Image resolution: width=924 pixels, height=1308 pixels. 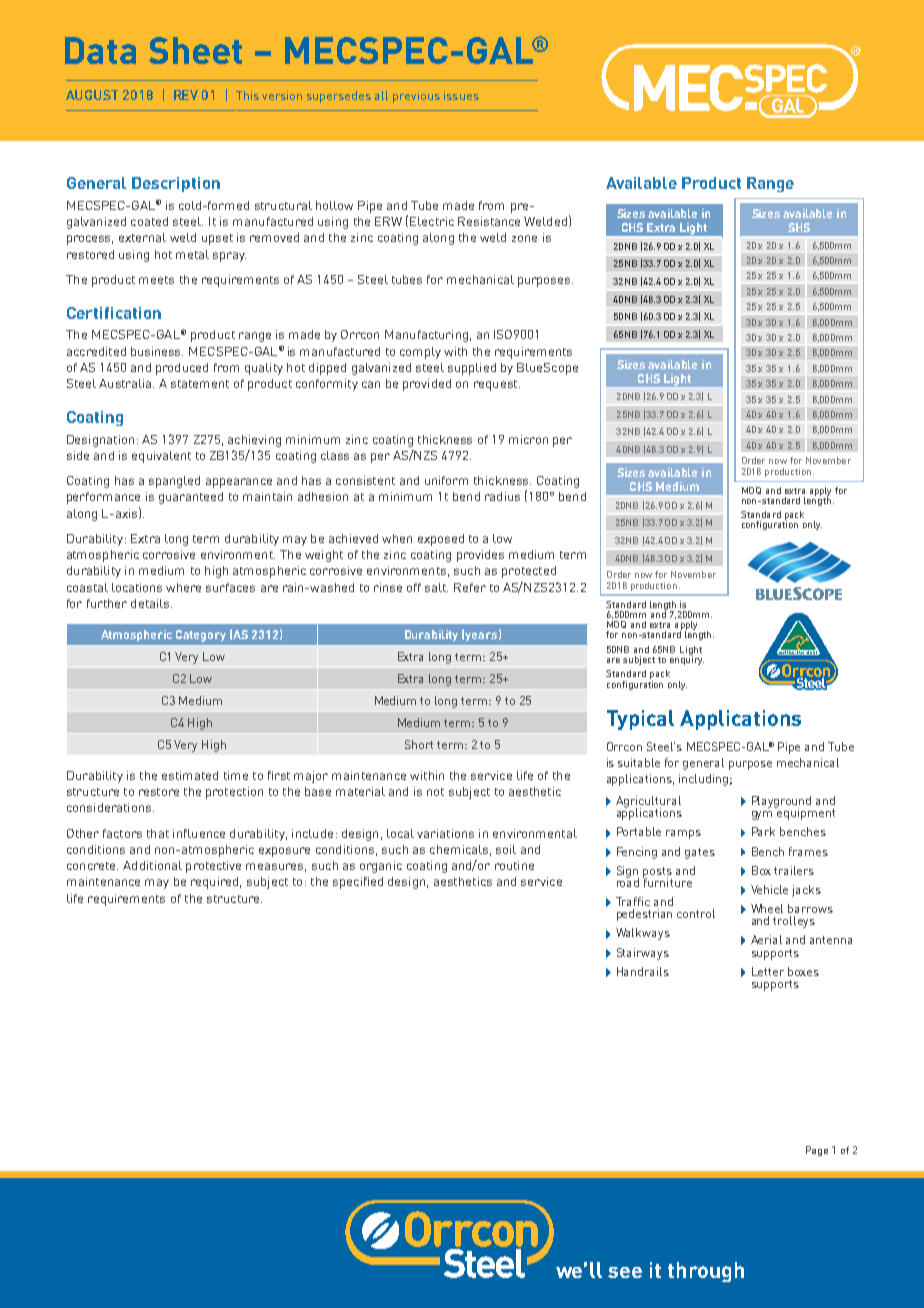 I want to click on Park, so click(x=763, y=831).
